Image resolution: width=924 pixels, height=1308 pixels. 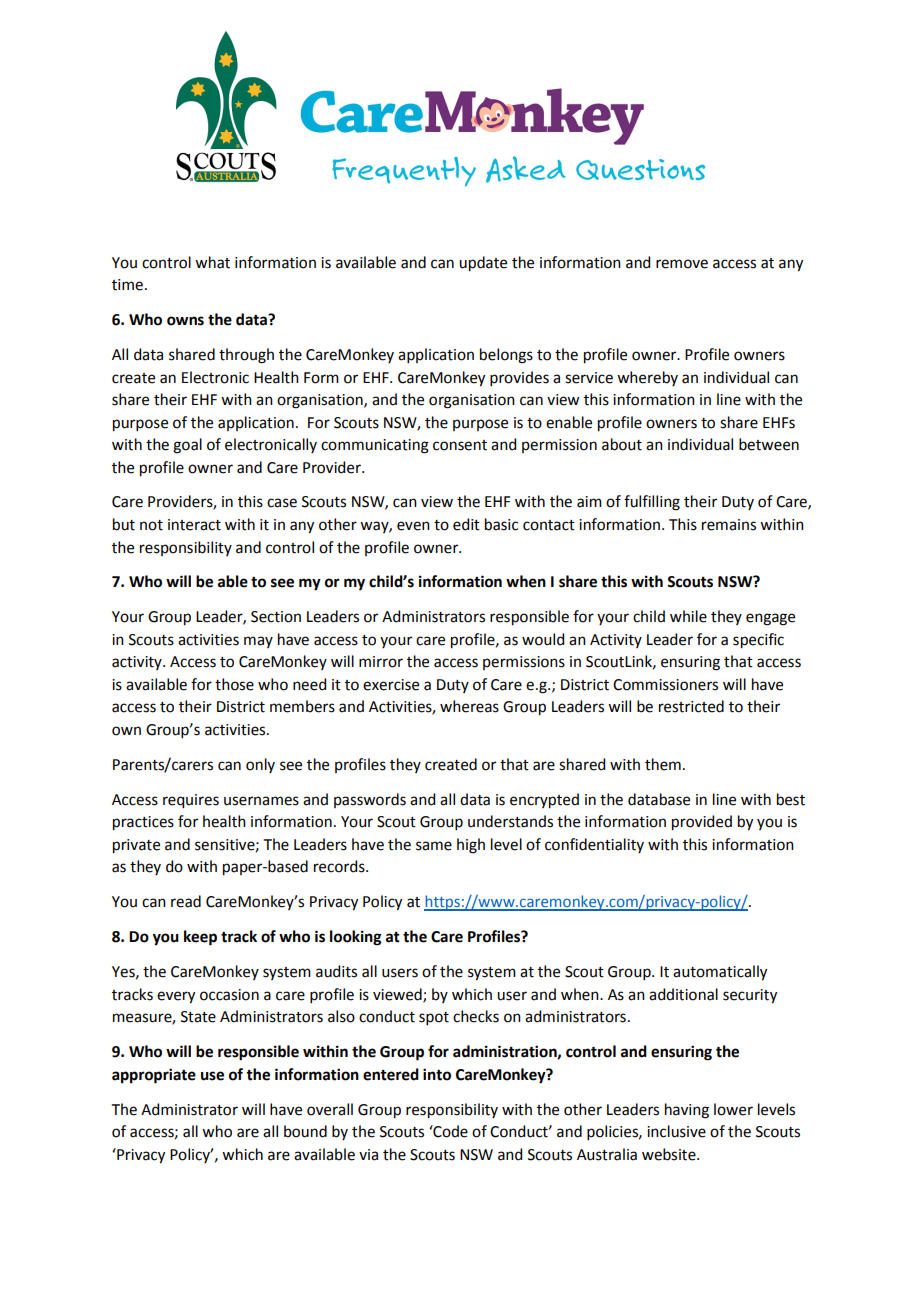 I want to click on remains, so click(x=729, y=525).
